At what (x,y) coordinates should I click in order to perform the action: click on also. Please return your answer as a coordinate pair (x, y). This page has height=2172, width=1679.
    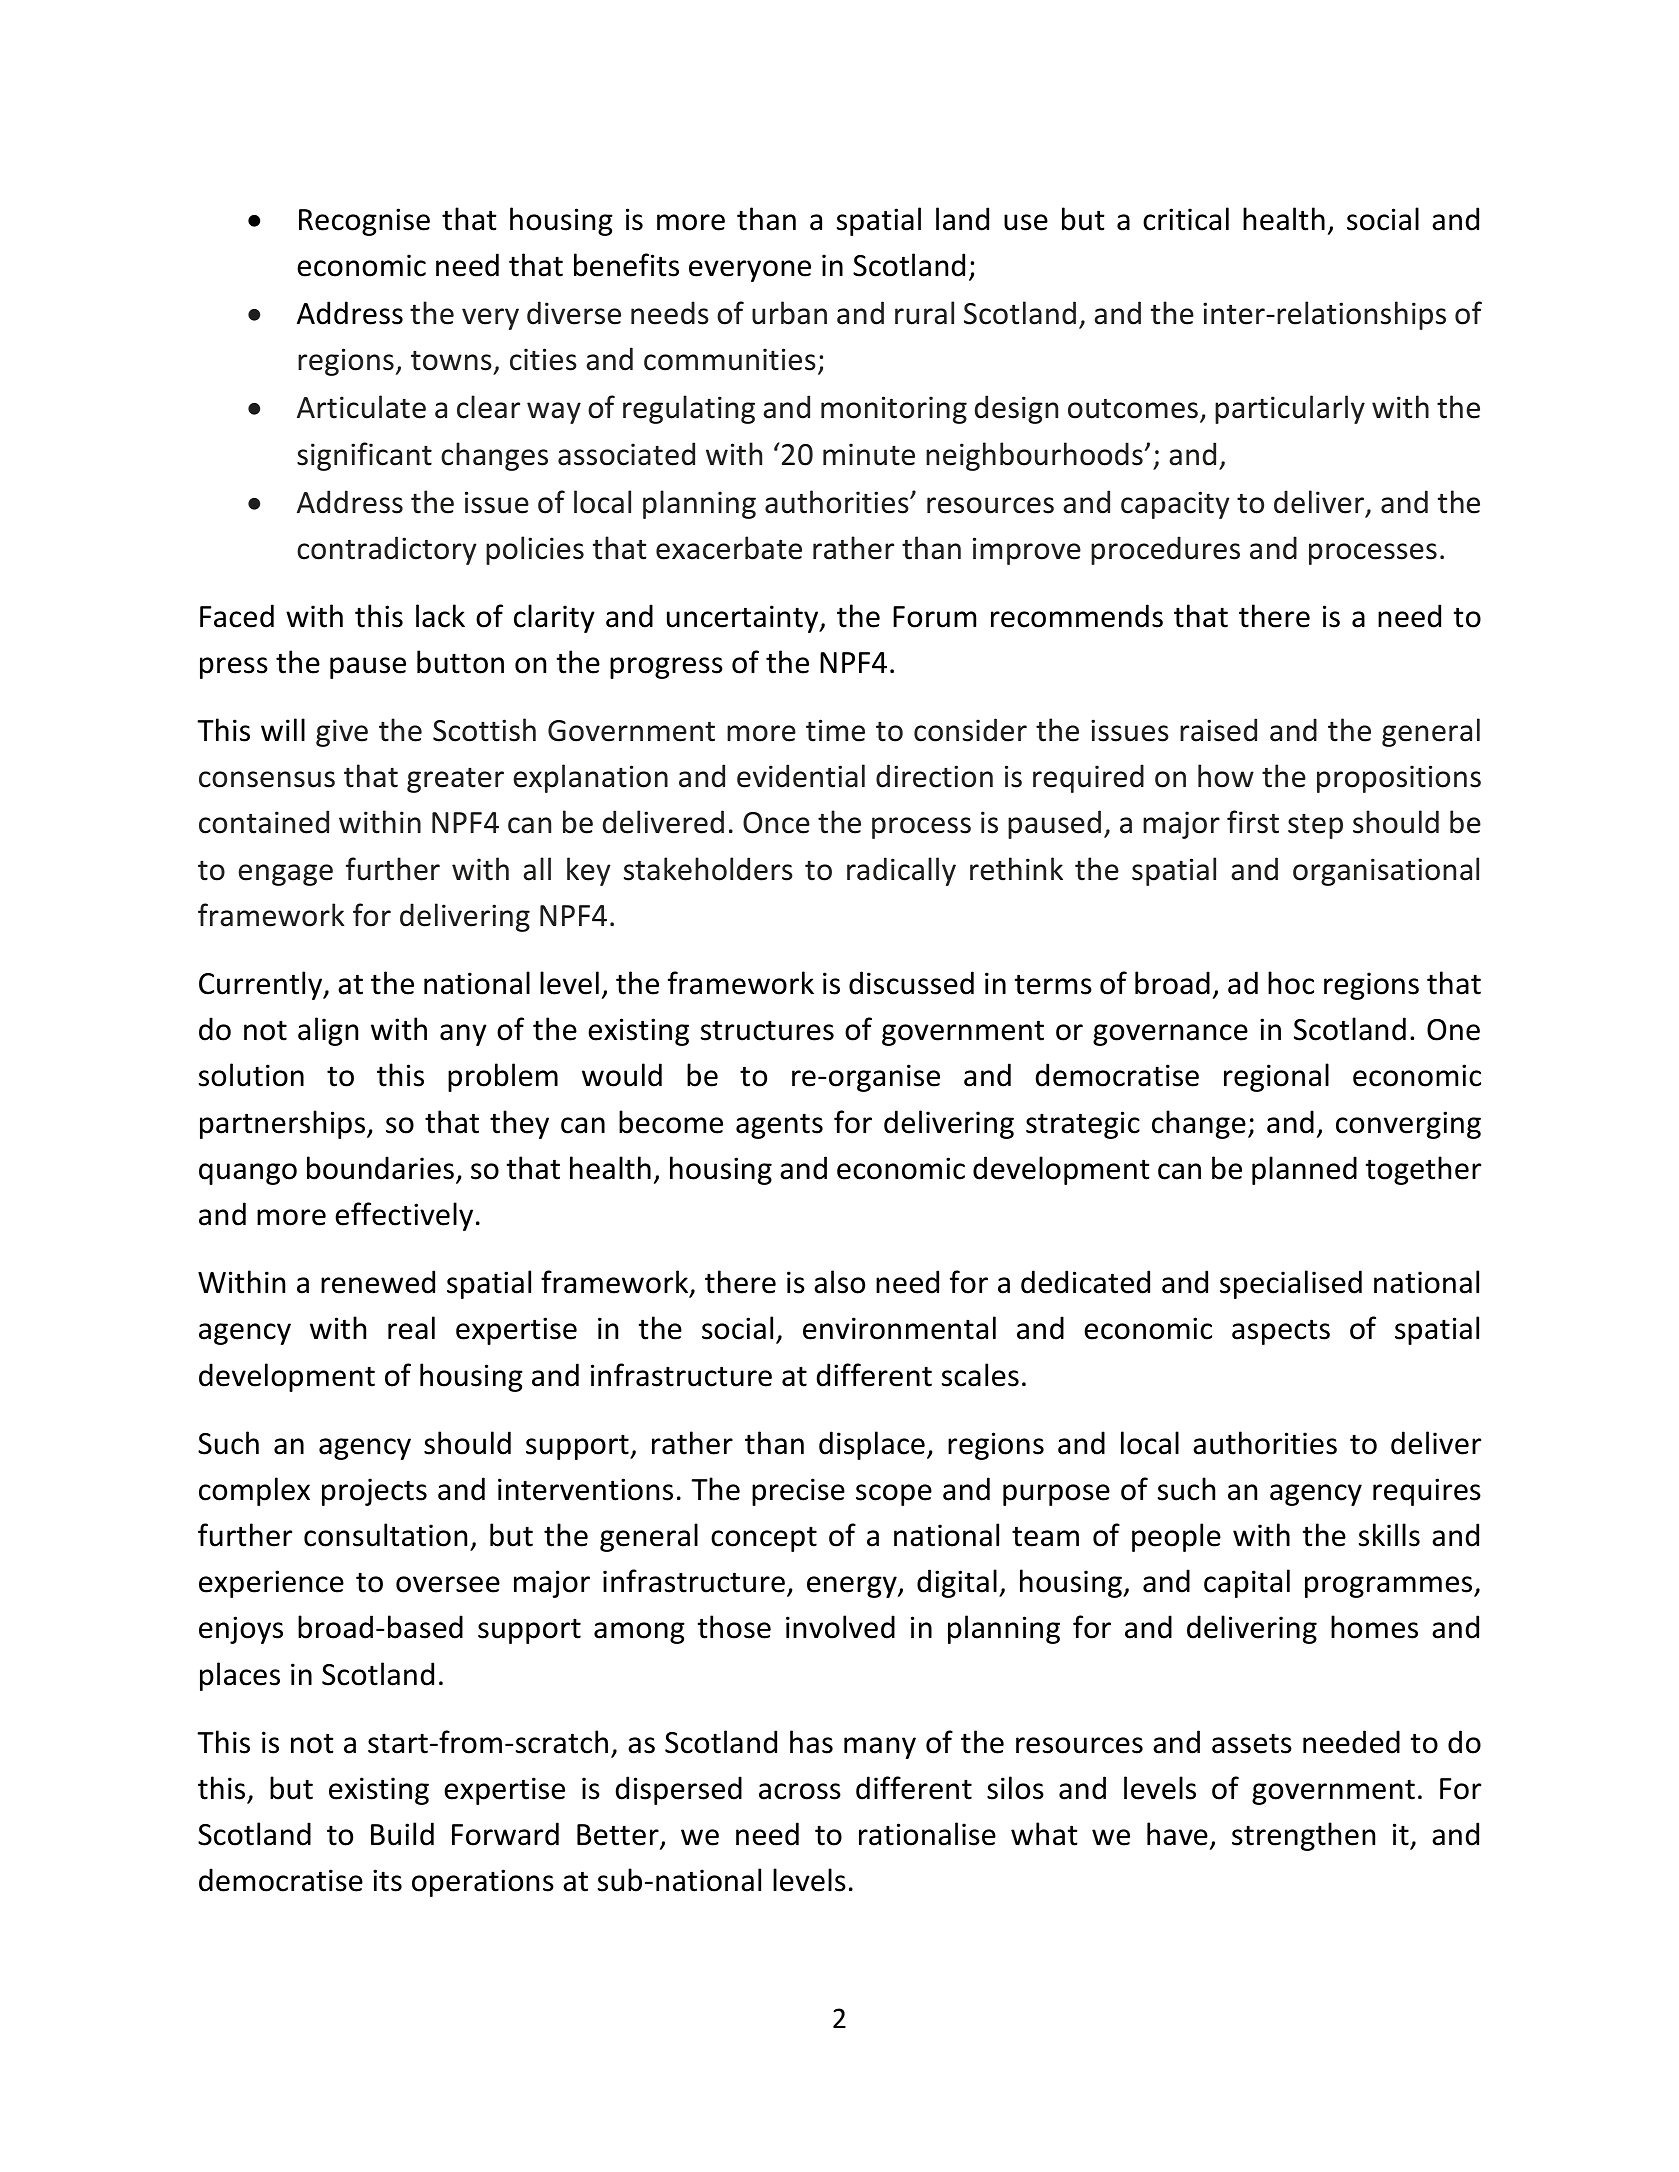
    Looking at the image, I should click on (839, 1282).
